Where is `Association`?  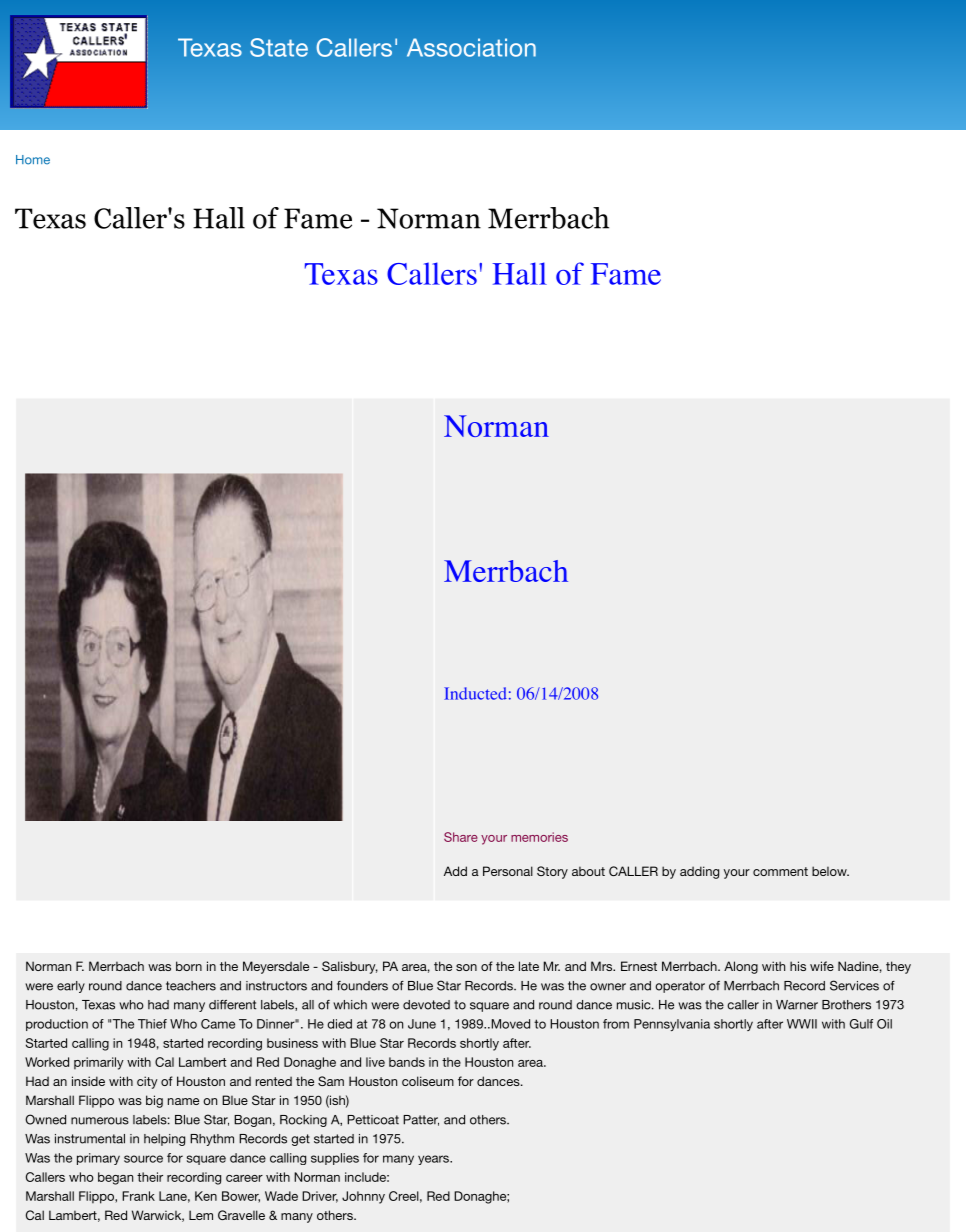 Association is located at coordinates (471, 47).
